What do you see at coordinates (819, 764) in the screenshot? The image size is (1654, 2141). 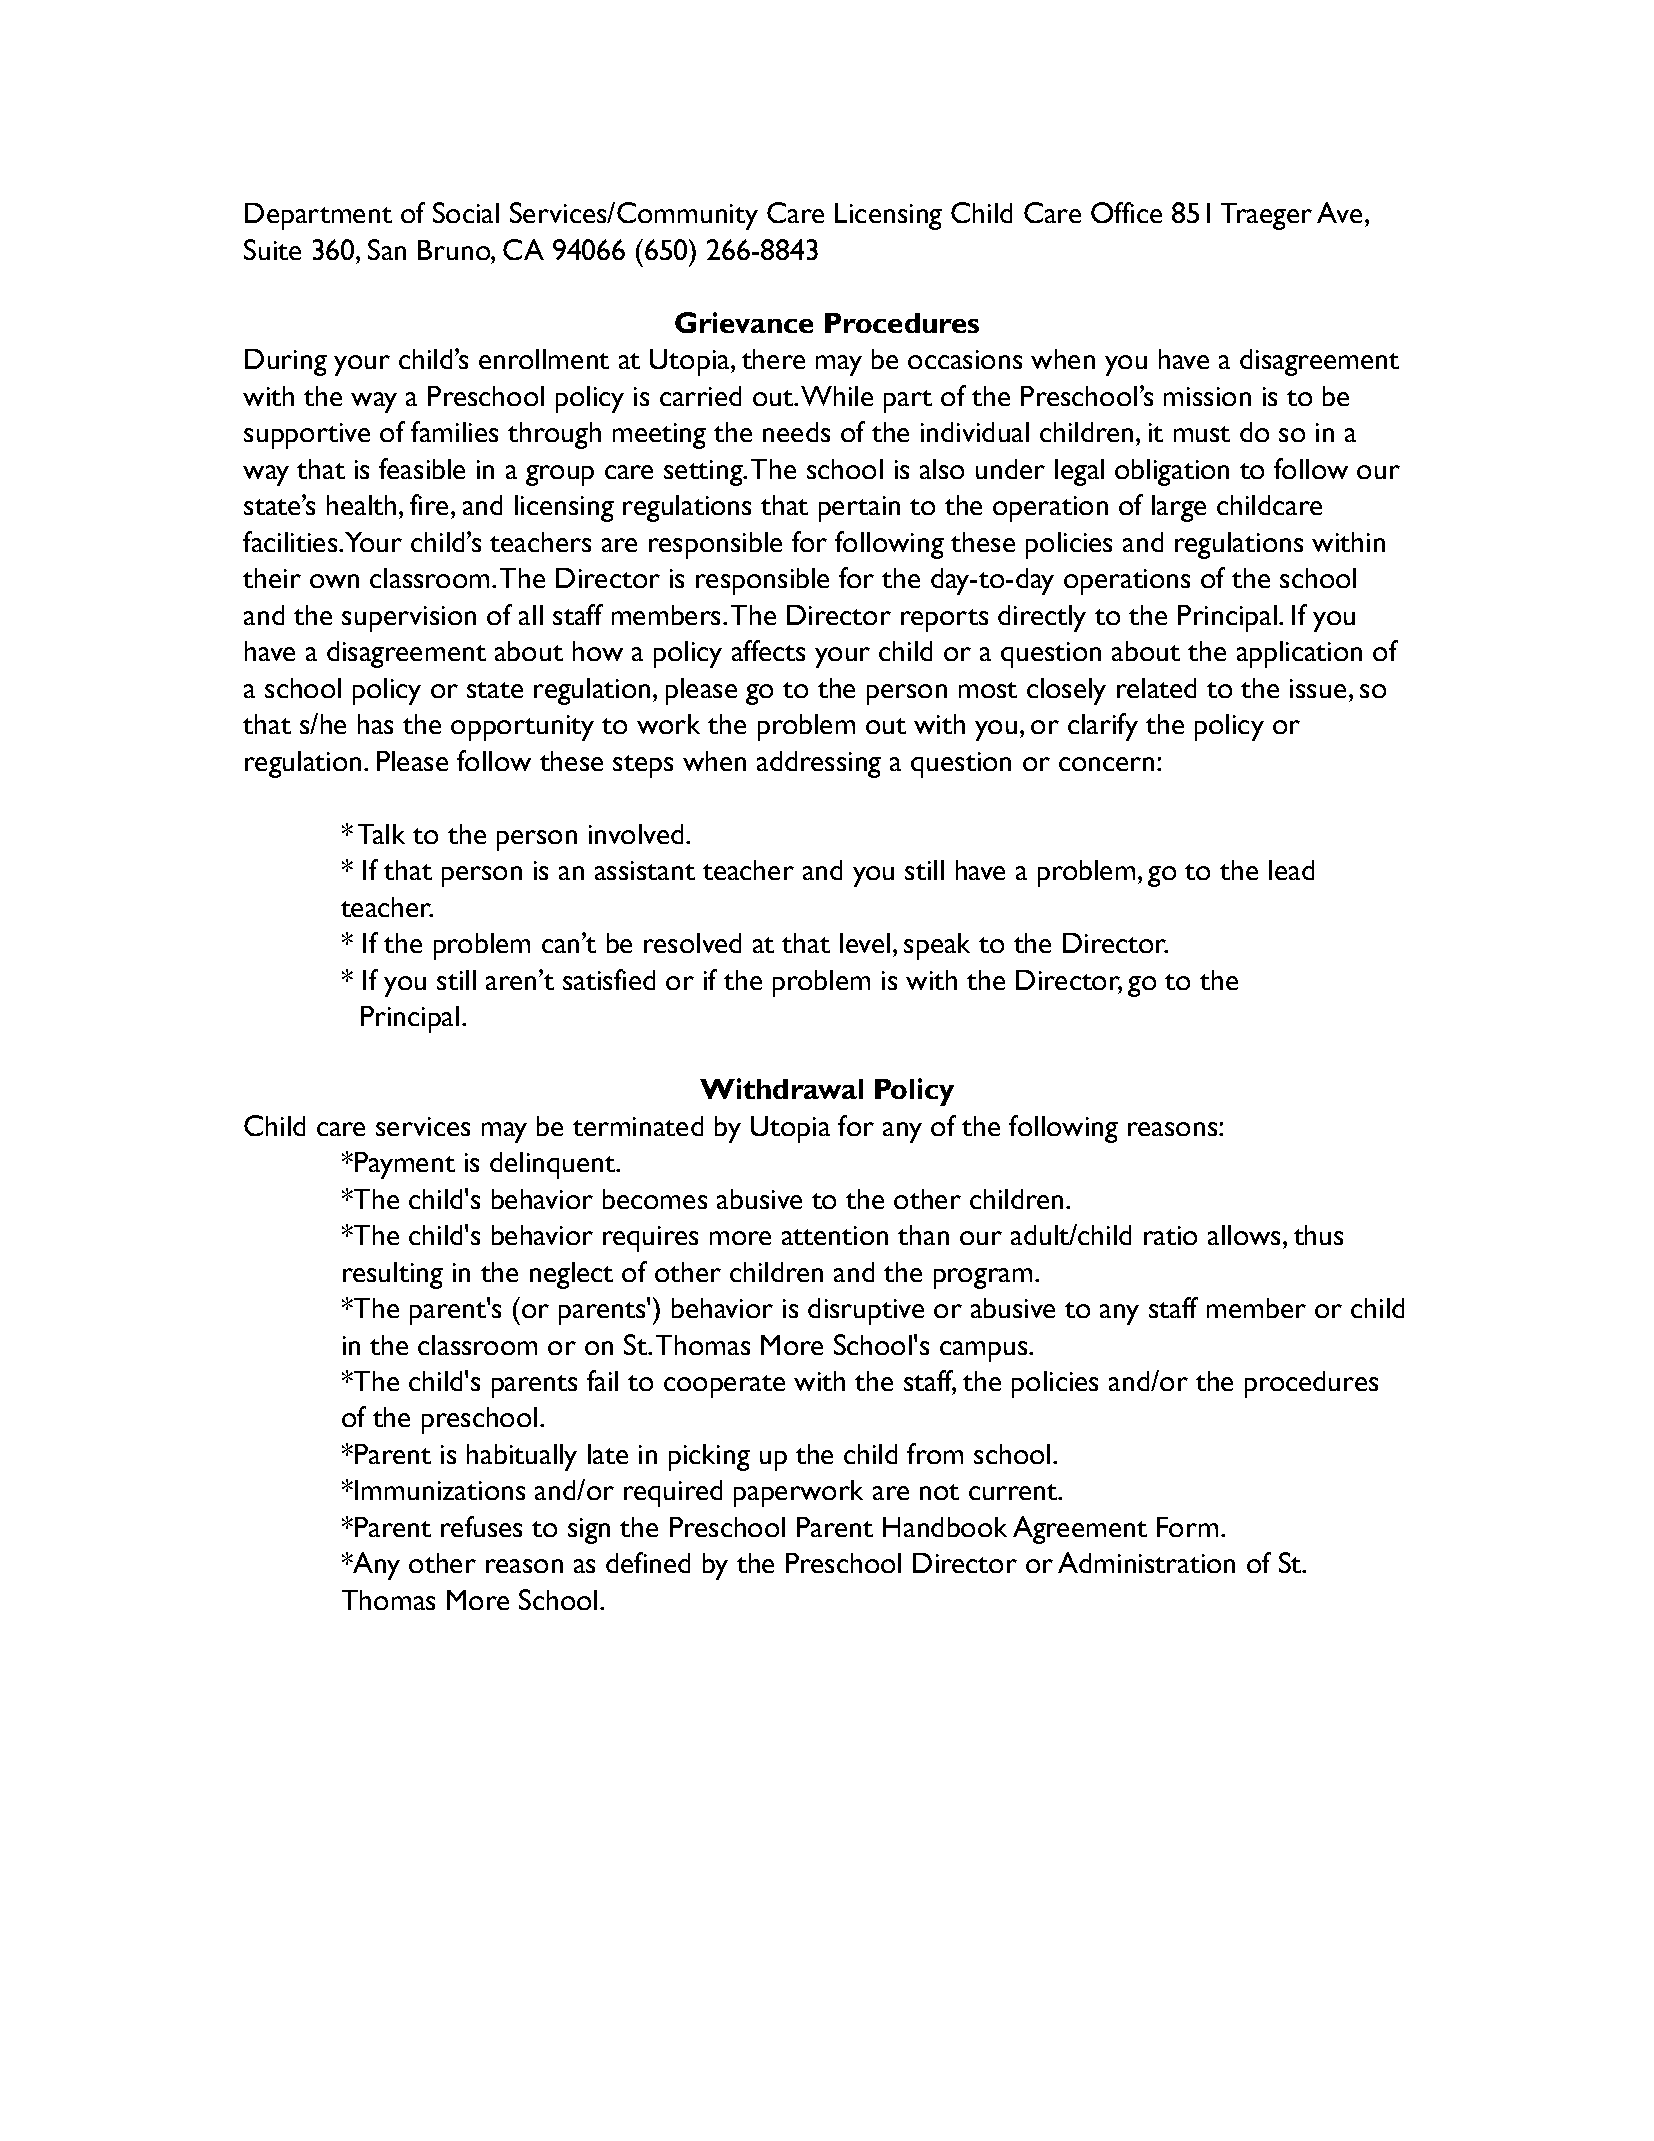 I see `addressing` at bounding box center [819, 764].
